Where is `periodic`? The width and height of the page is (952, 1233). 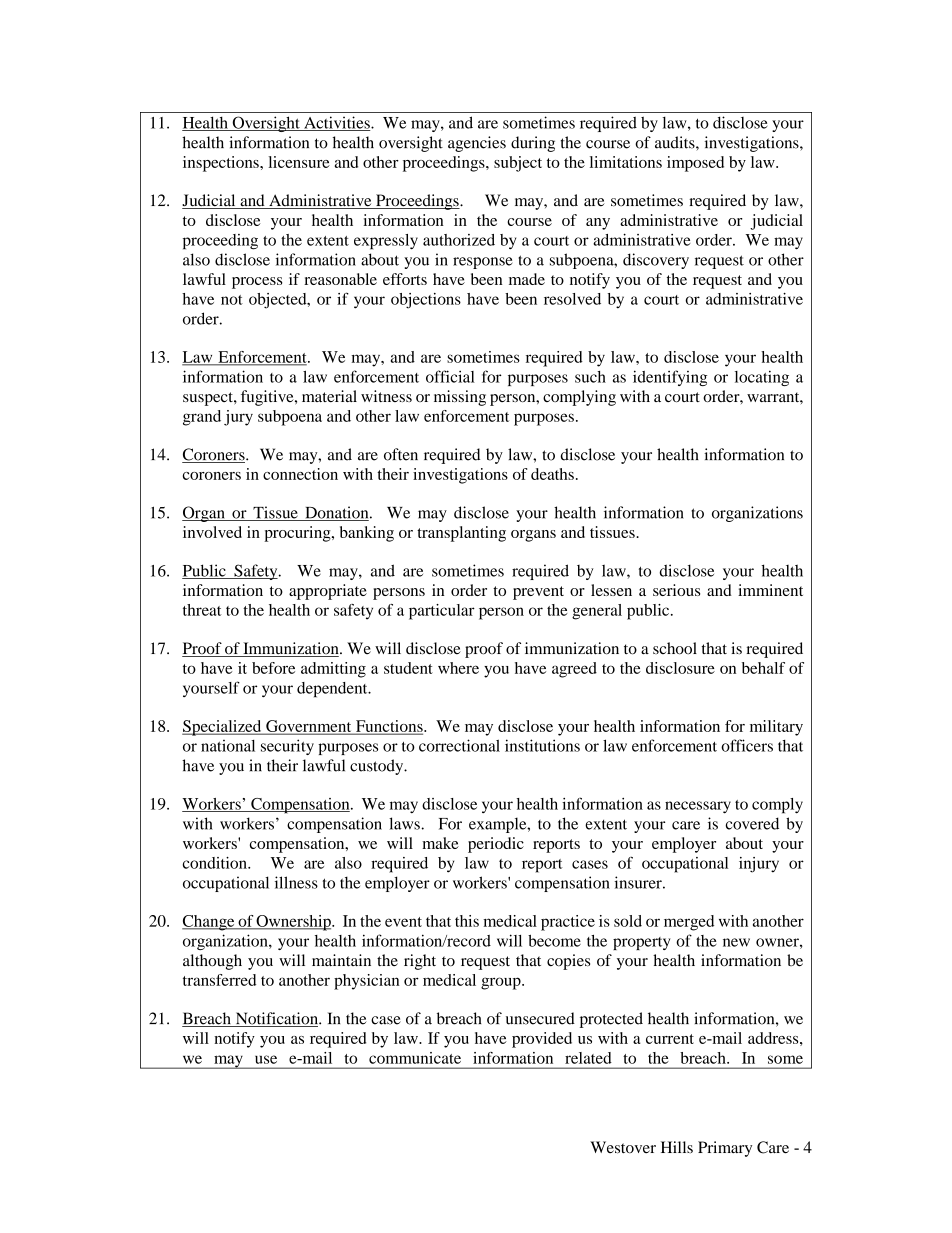 periodic is located at coordinates (496, 845).
